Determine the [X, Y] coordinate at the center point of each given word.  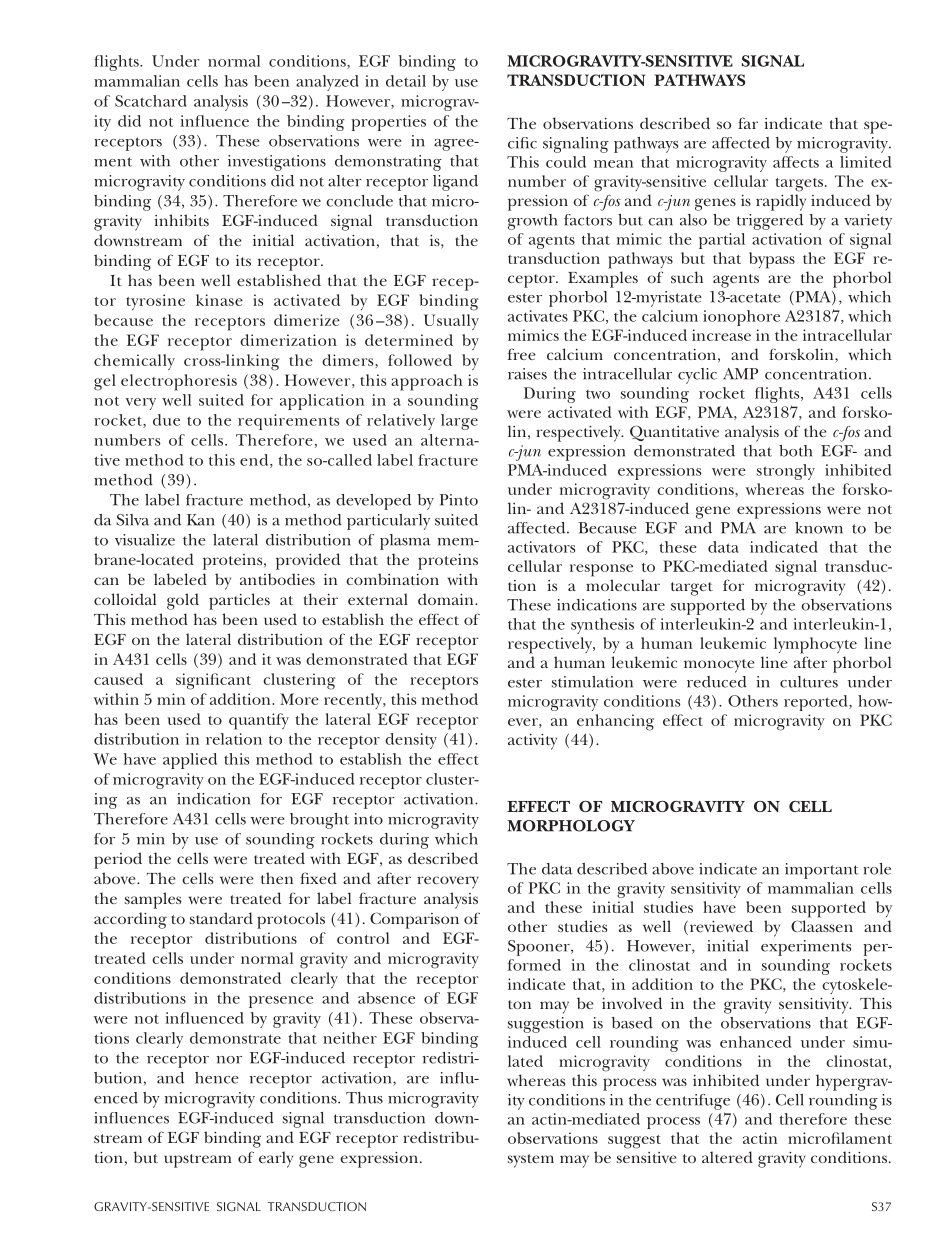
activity [532, 742]
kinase [219, 300]
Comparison [414, 920]
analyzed [327, 83]
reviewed [720, 927]
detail [406, 81]
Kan [201, 520]
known [819, 528]
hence [217, 1078]
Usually [451, 322]
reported [817, 703]
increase [721, 335]
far [748, 123]
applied [190, 761]
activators [541, 547]
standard [221, 918]
